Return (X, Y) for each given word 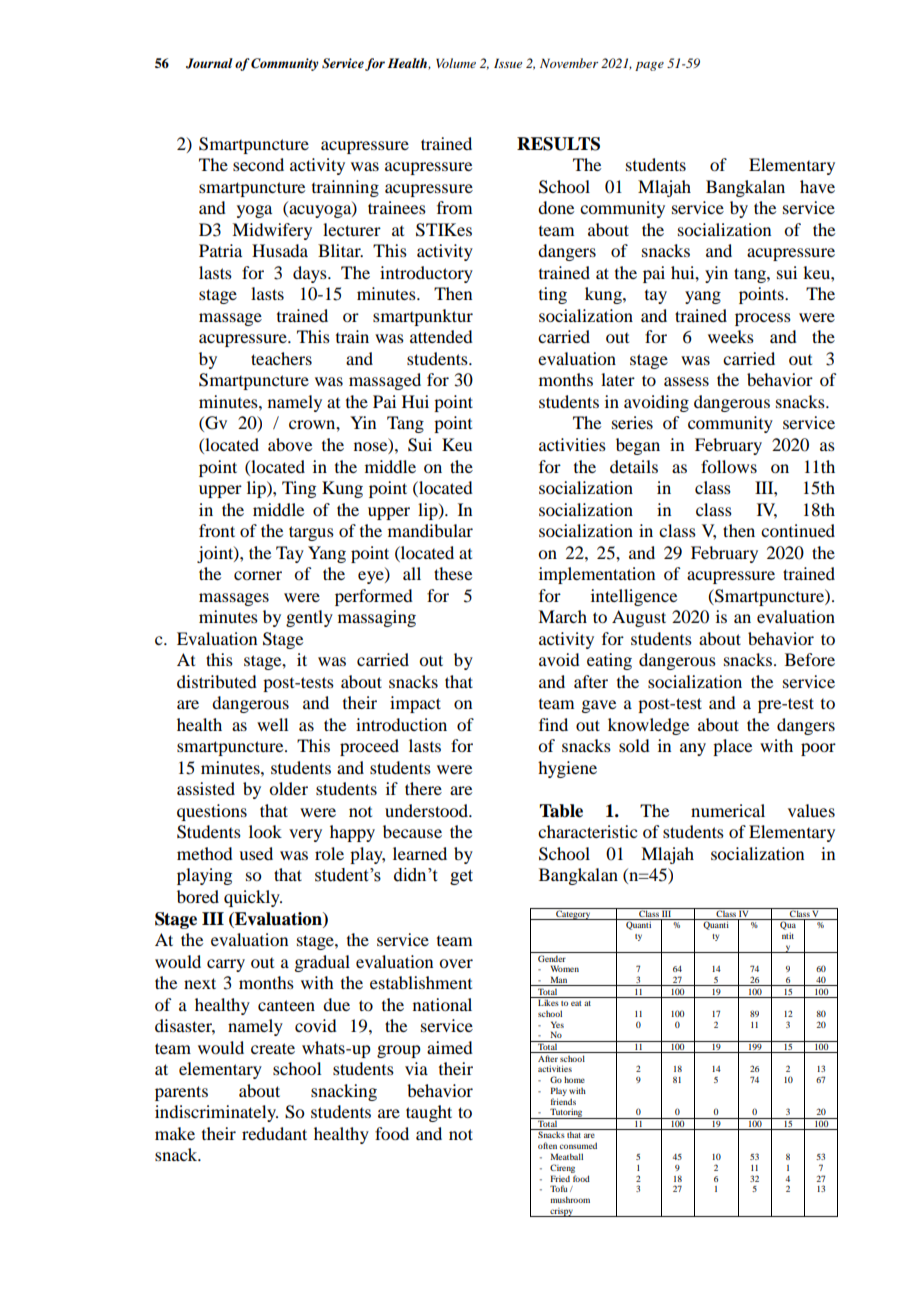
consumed (578, 1145)
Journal (209, 63)
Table (561, 811)
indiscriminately (216, 1113)
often (547, 1145)
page (649, 66)
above (290, 444)
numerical (728, 810)
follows (729, 466)
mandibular (430, 530)
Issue (508, 63)
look (265, 831)
